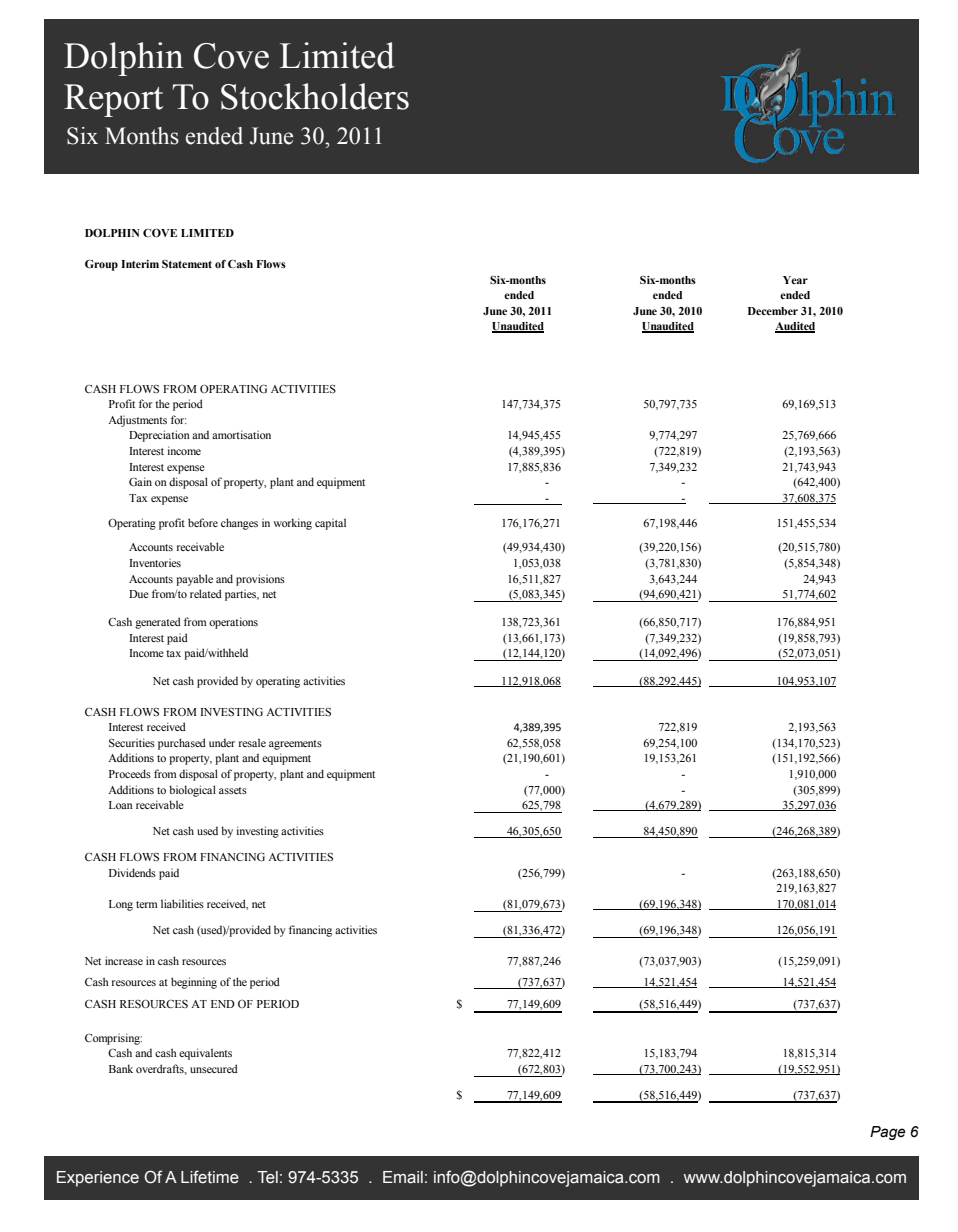 This screenshot has width=958, height=1232. What do you see at coordinates (210, 1177) in the screenshot?
I see `Lifetime` at bounding box center [210, 1177].
